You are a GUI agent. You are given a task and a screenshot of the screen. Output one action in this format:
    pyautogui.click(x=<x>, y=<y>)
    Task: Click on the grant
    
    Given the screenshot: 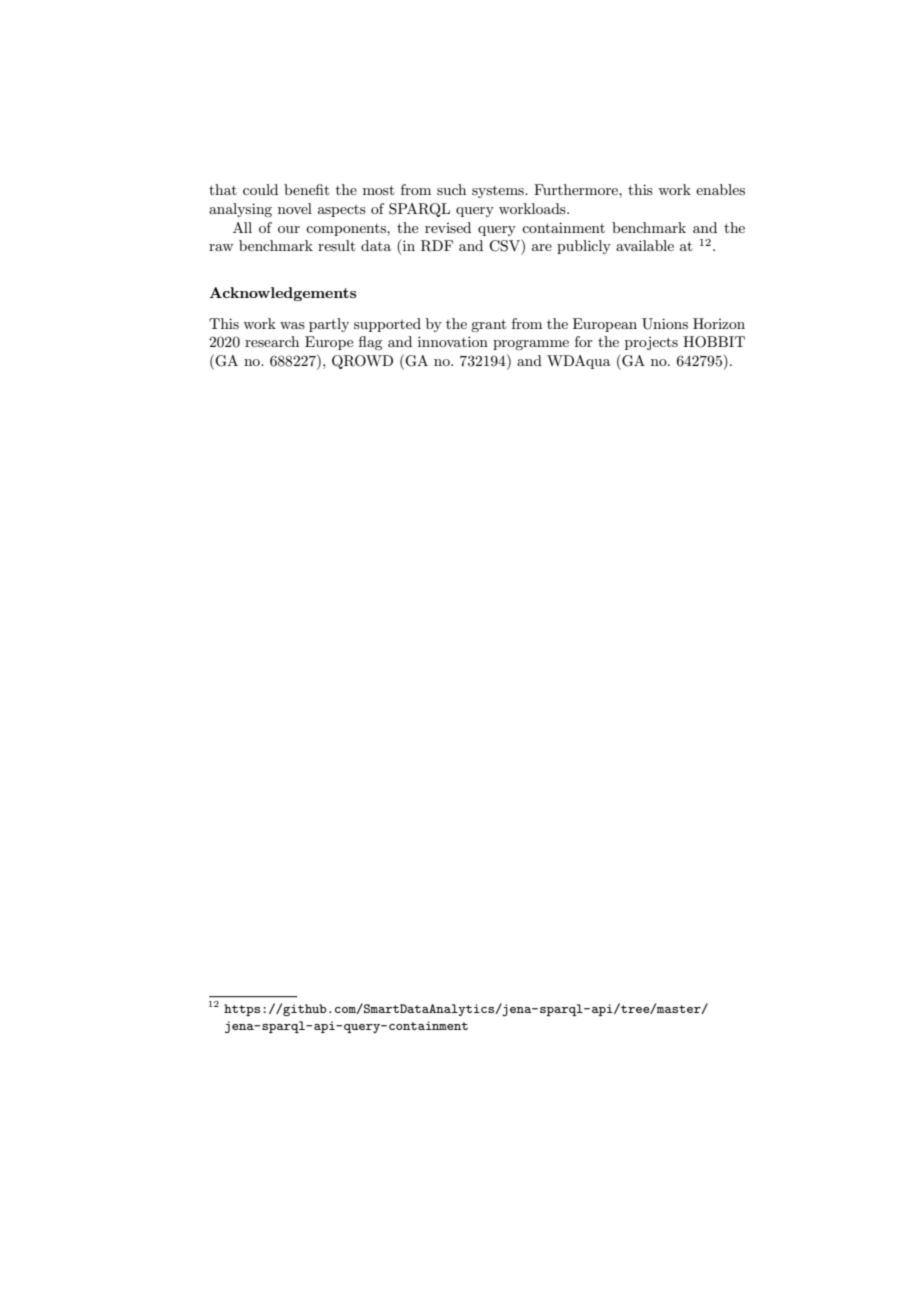 What is the action you would take?
    pyautogui.click(x=488, y=325)
